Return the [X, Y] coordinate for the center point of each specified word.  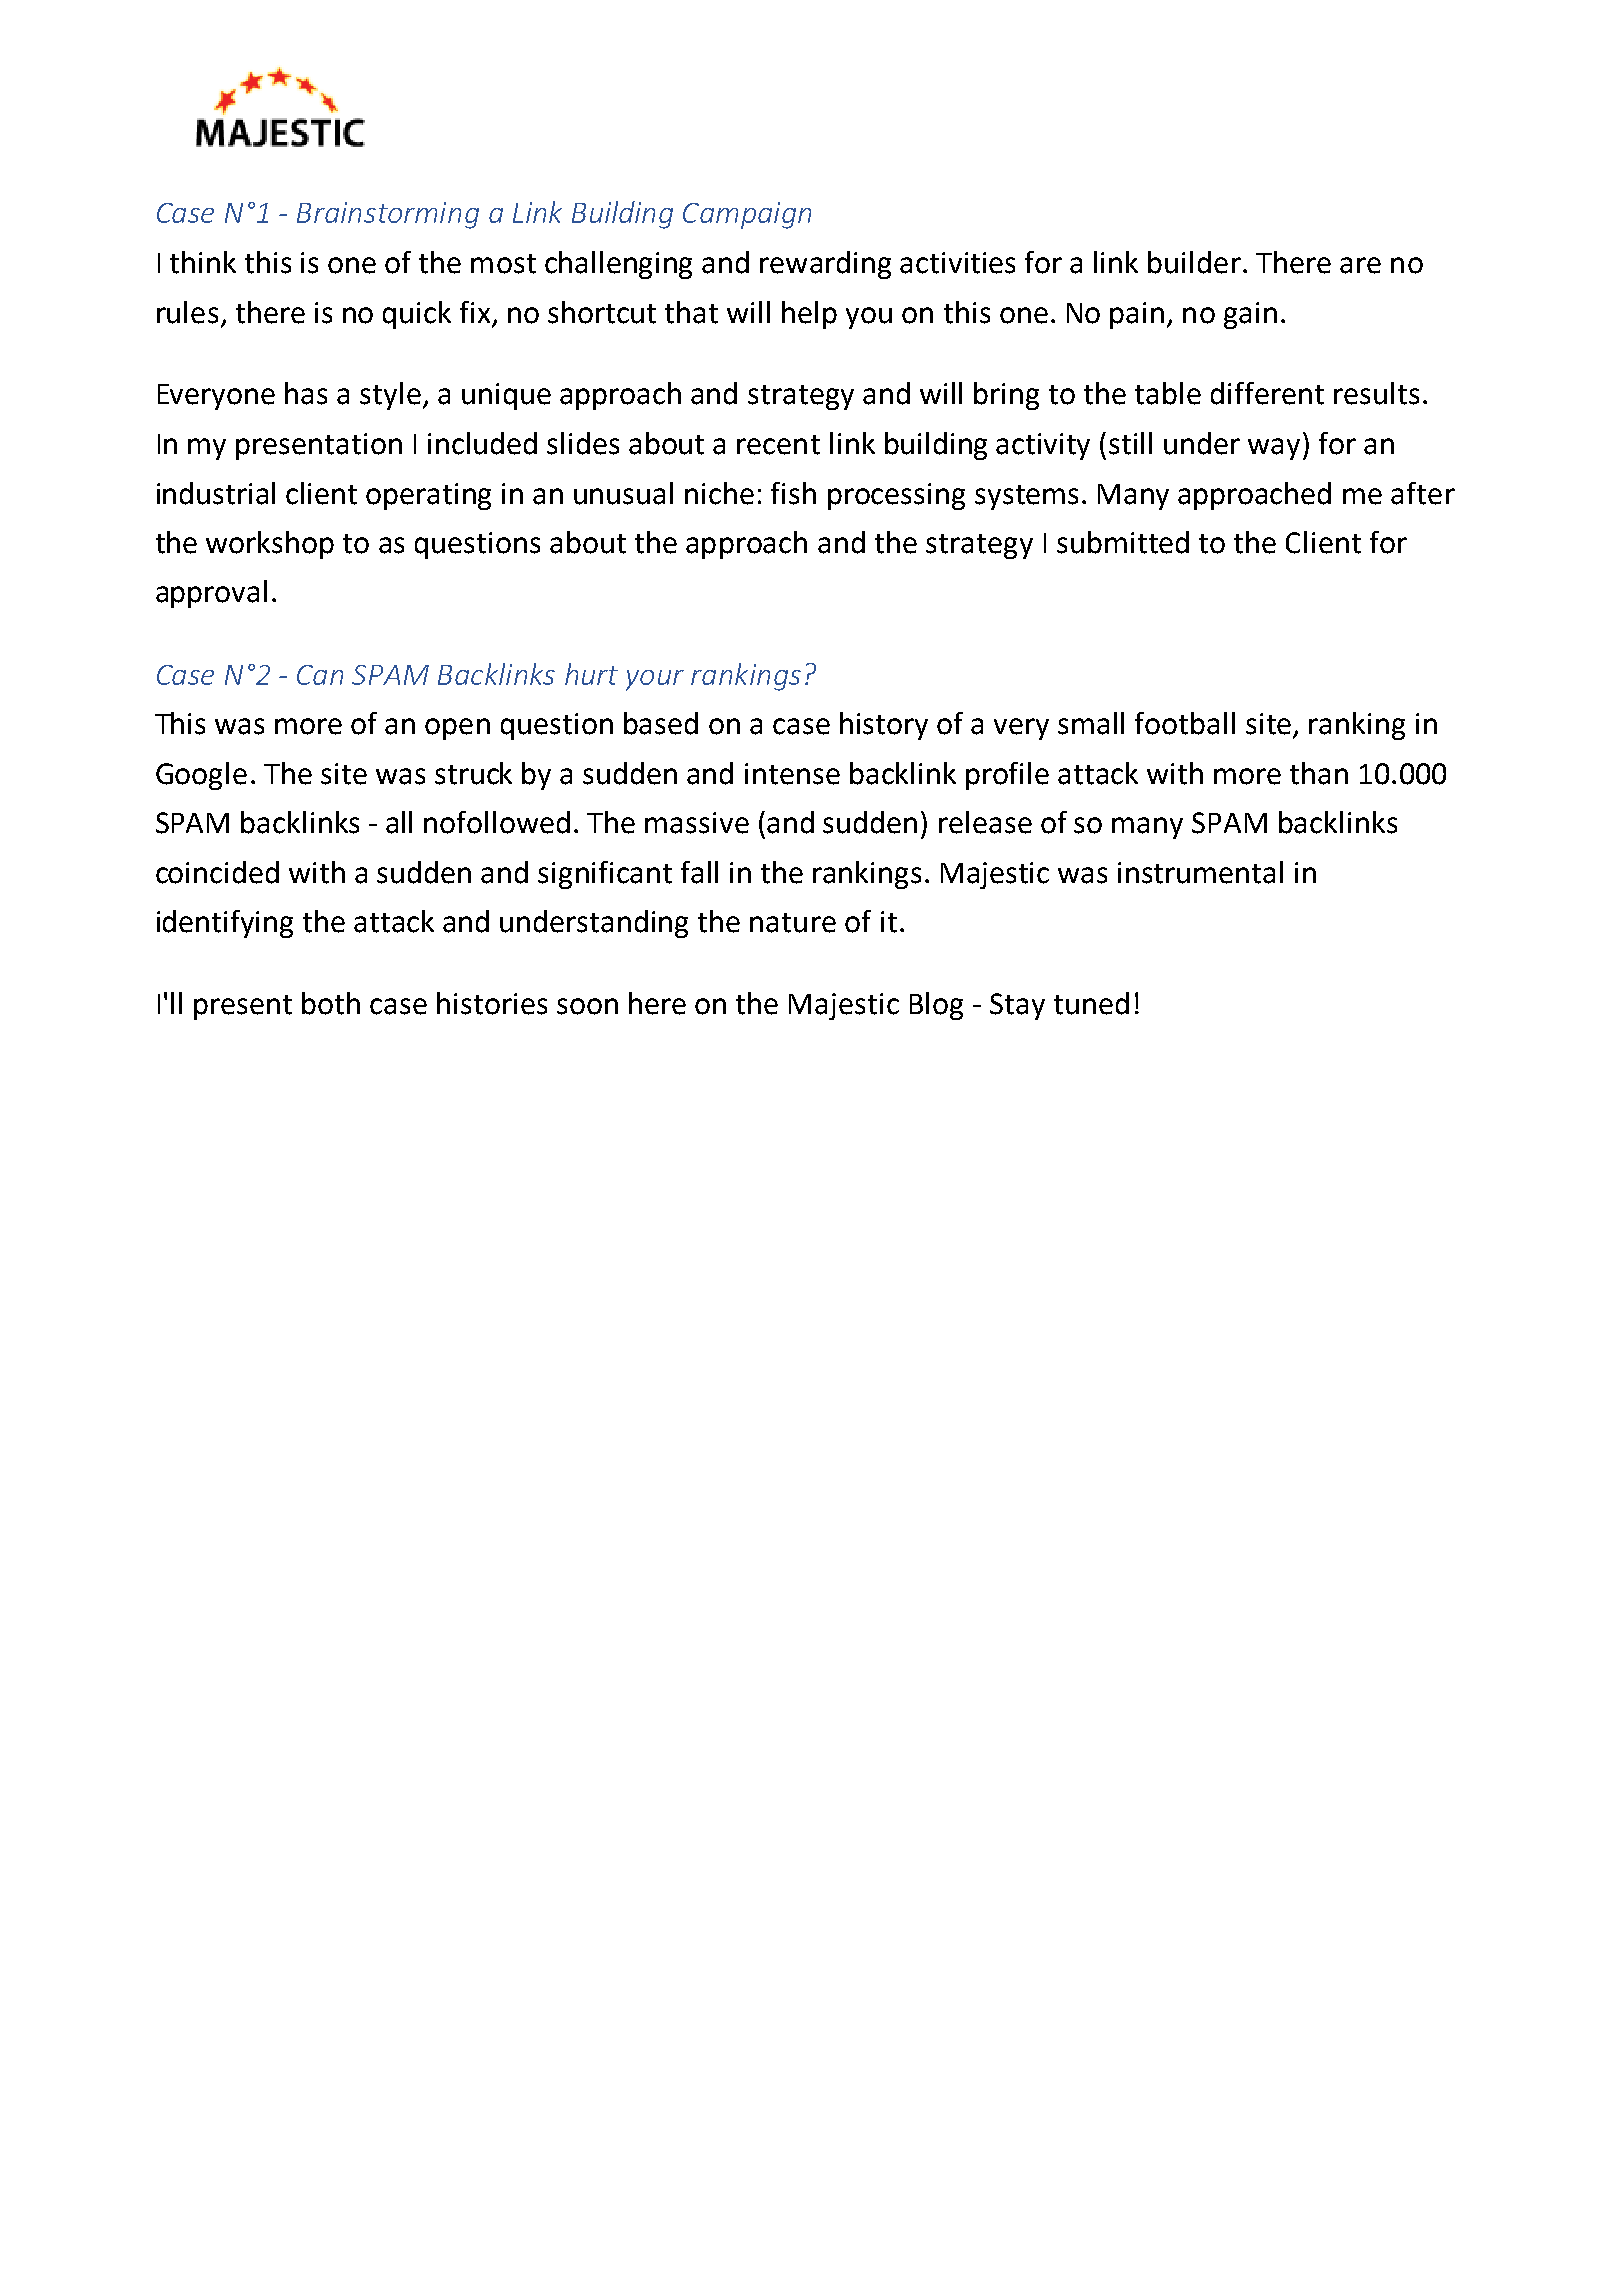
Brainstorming [388, 215]
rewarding [825, 265]
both [331, 1003]
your [655, 680]
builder [1194, 262]
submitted [1123, 542]
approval [211, 594]
